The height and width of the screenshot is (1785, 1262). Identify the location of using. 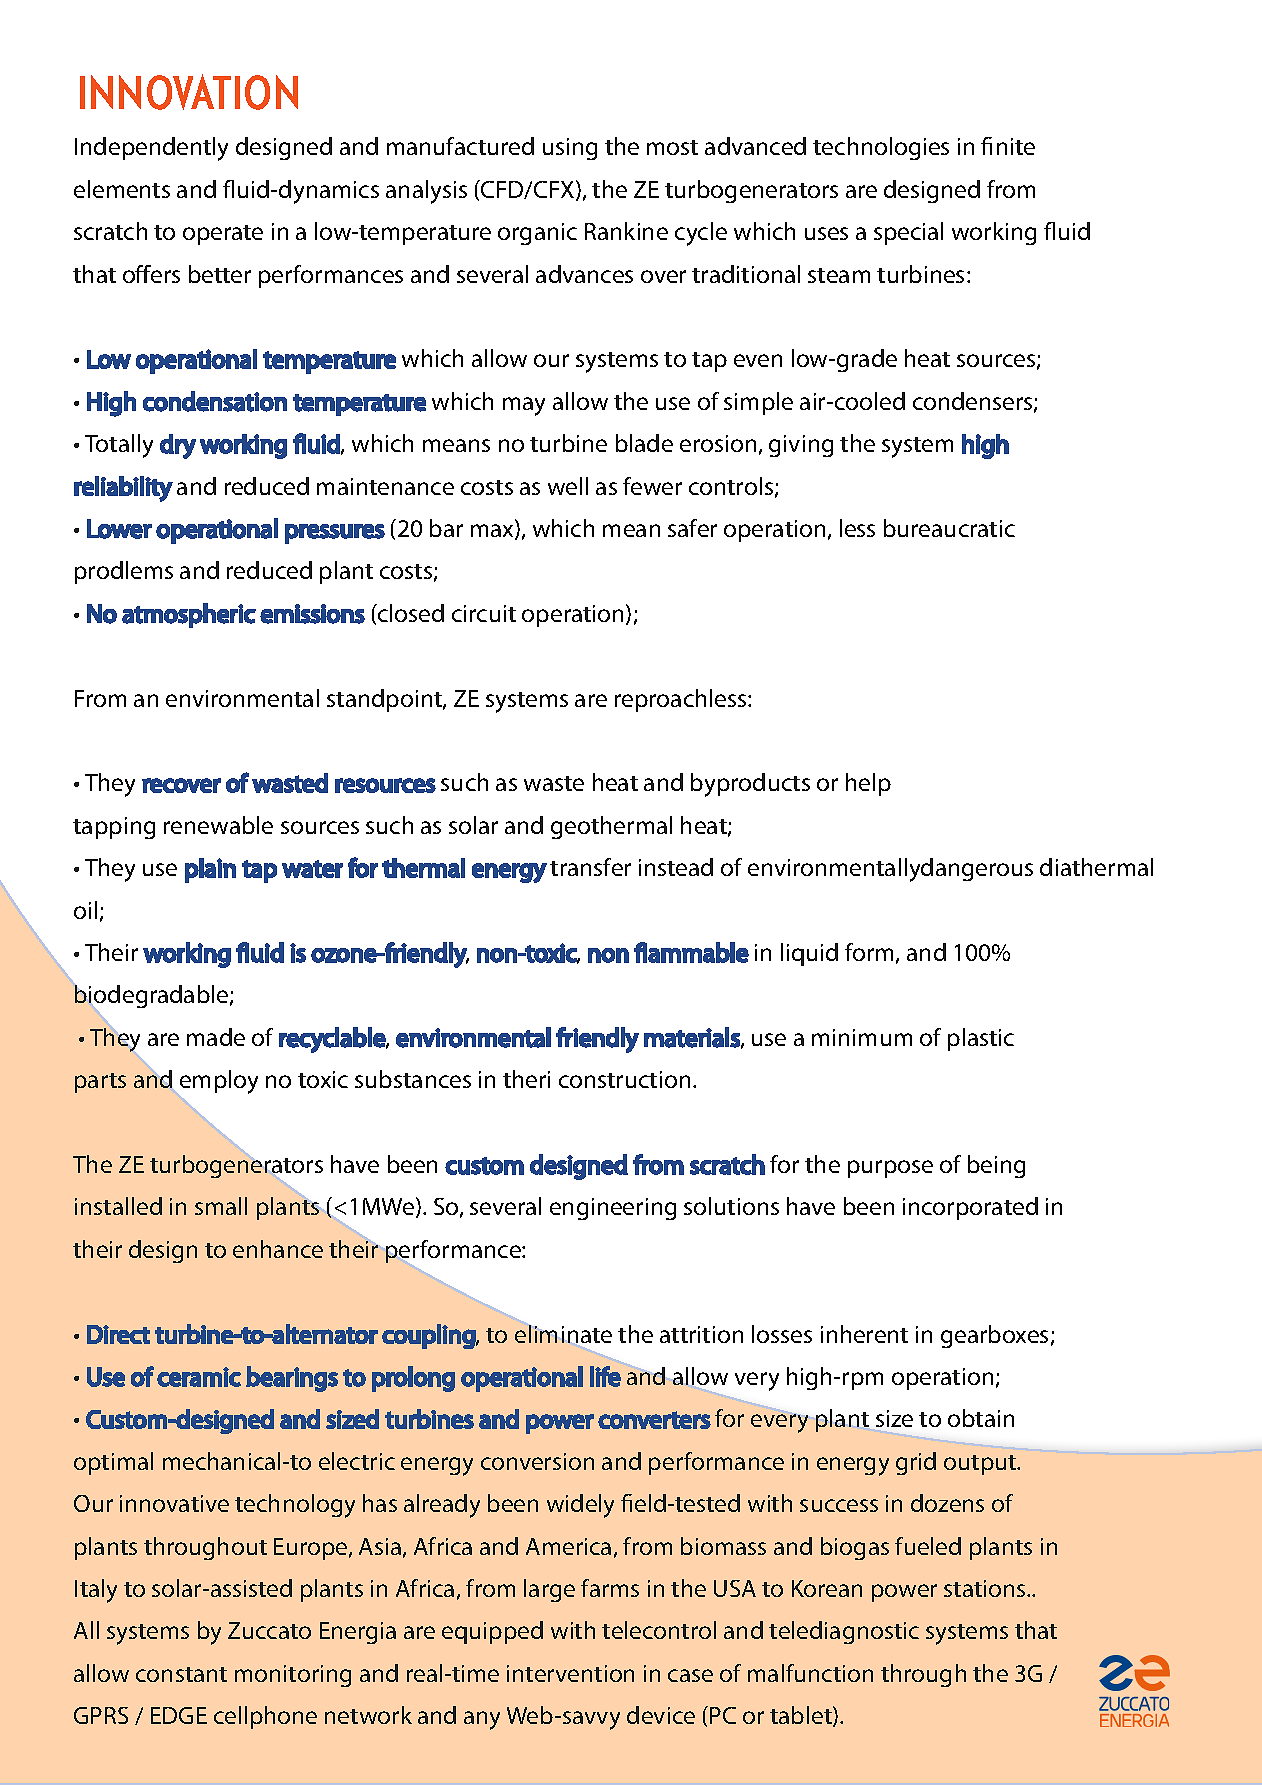
(570, 149).
